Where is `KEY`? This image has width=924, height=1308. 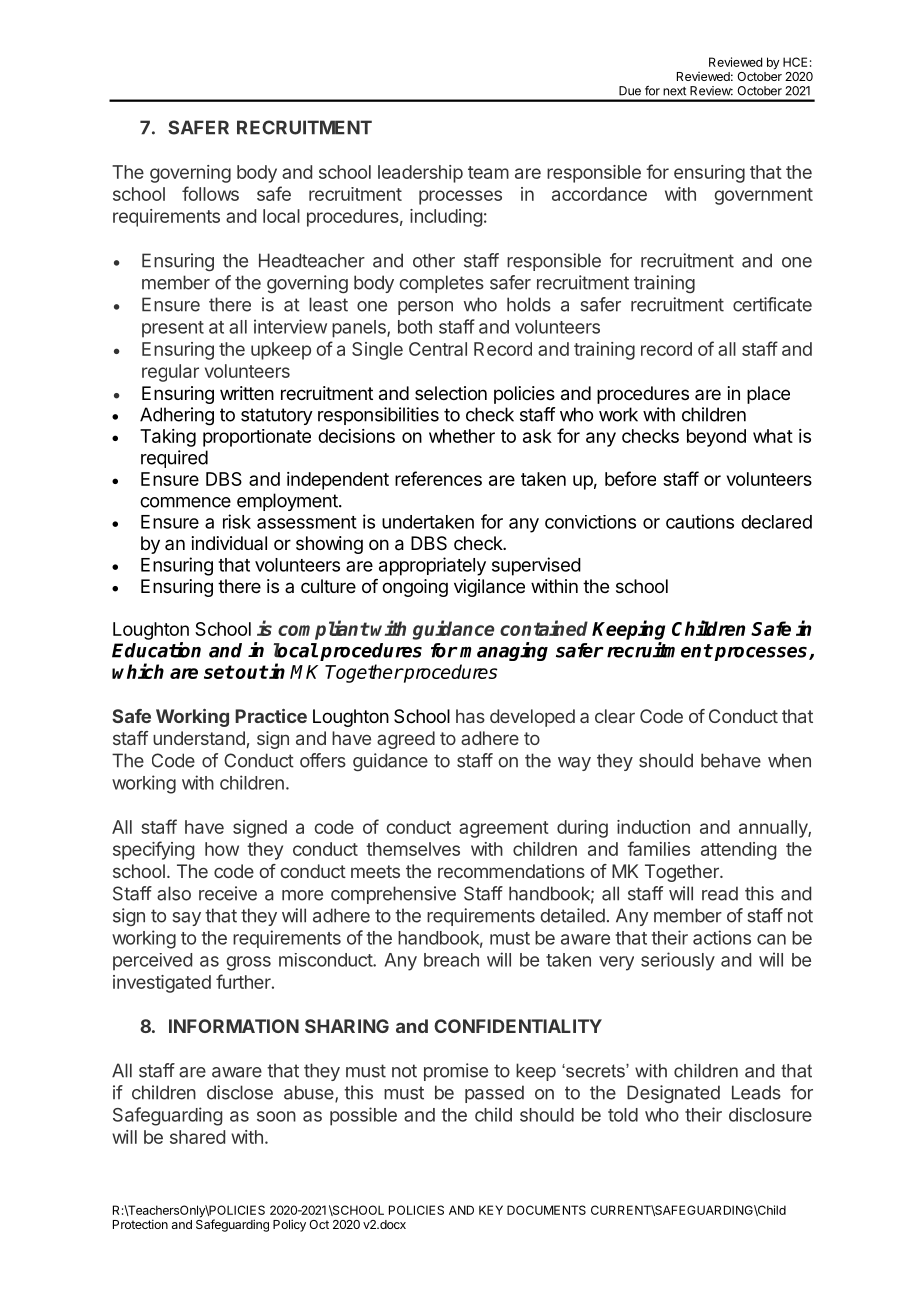 KEY is located at coordinates (491, 1210).
